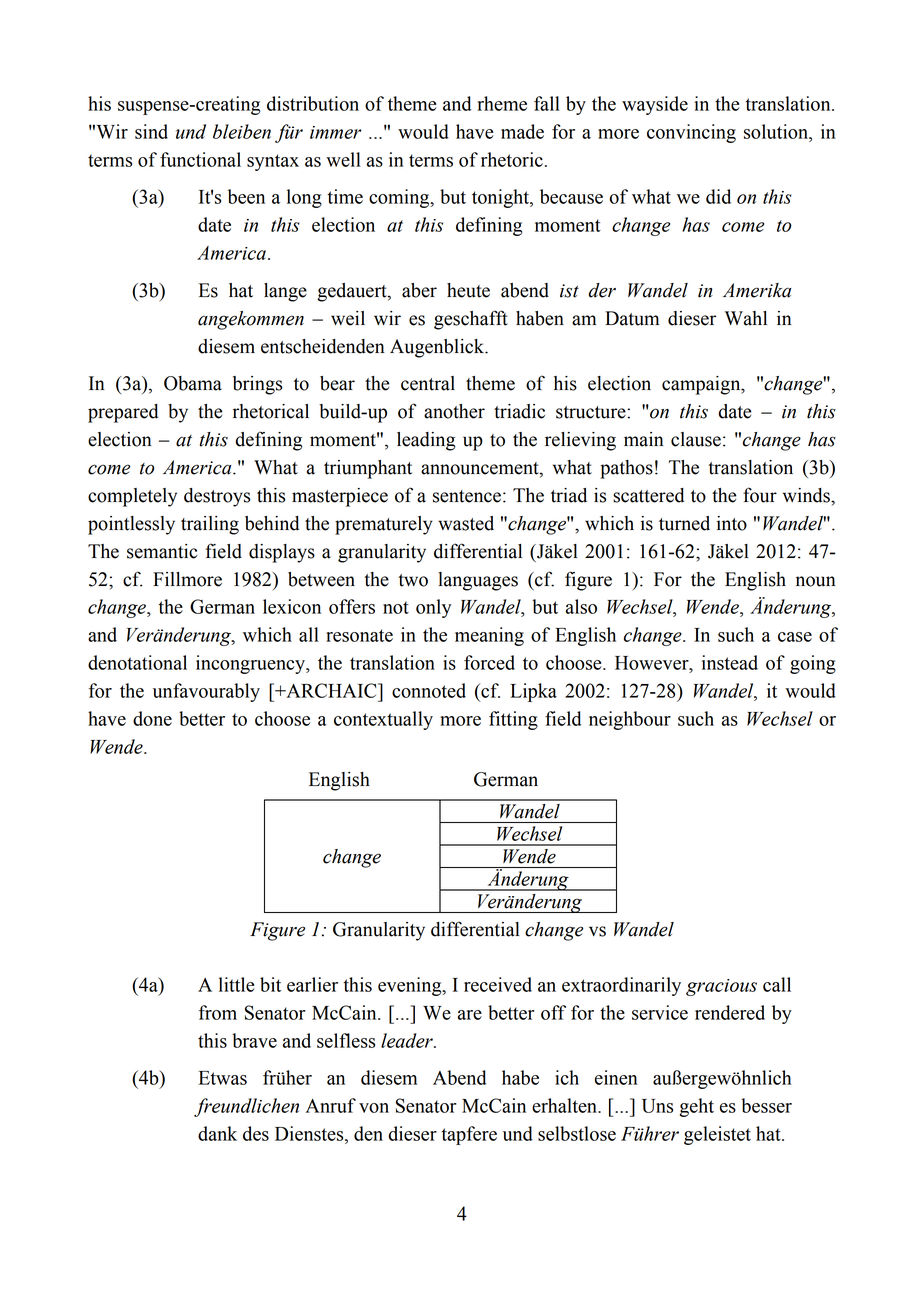 The height and width of the screenshot is (1308, 924). I want to click on meaning, so click(489, 636).
